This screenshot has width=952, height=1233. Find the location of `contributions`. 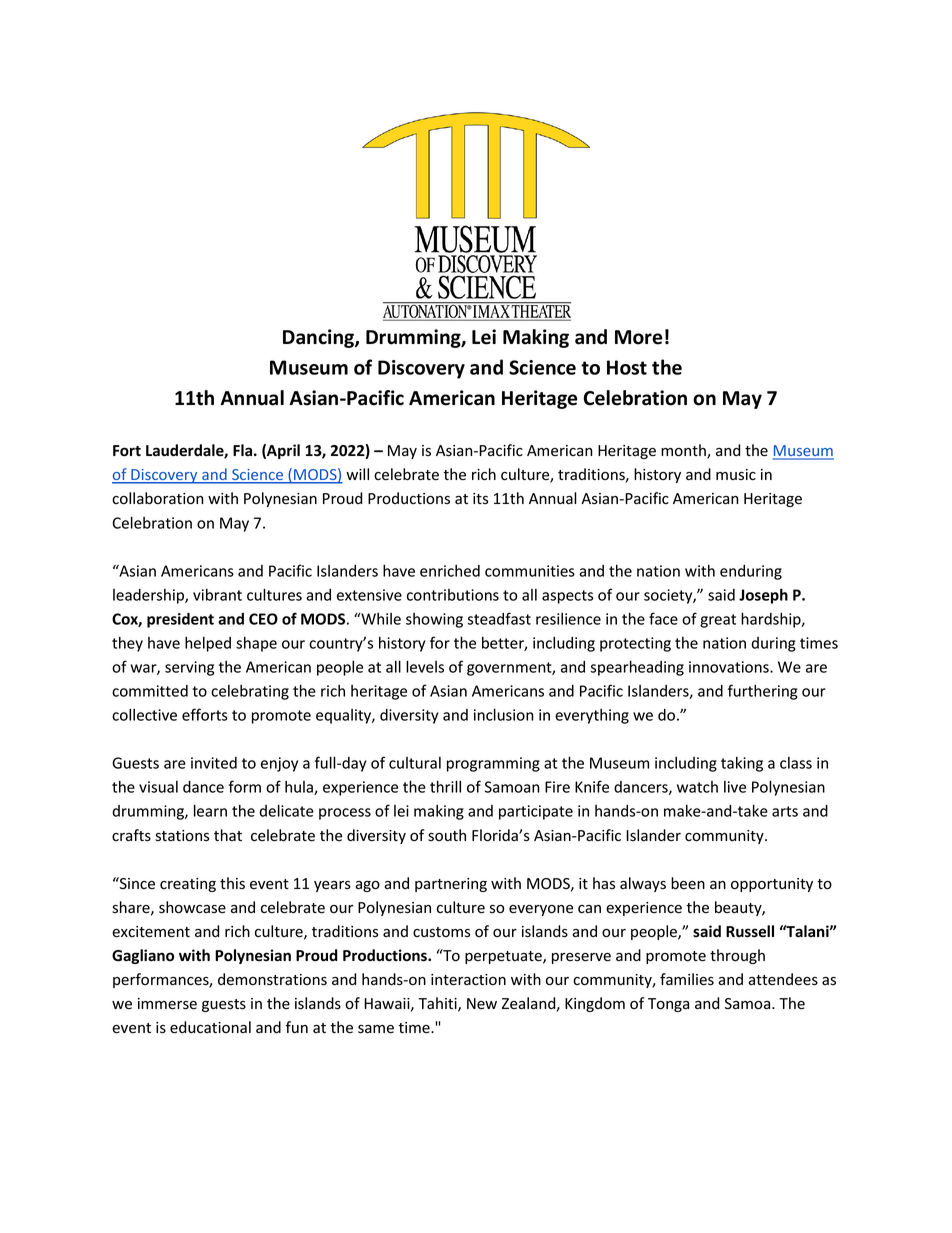

contributions is located at coordinates (453, 595).
